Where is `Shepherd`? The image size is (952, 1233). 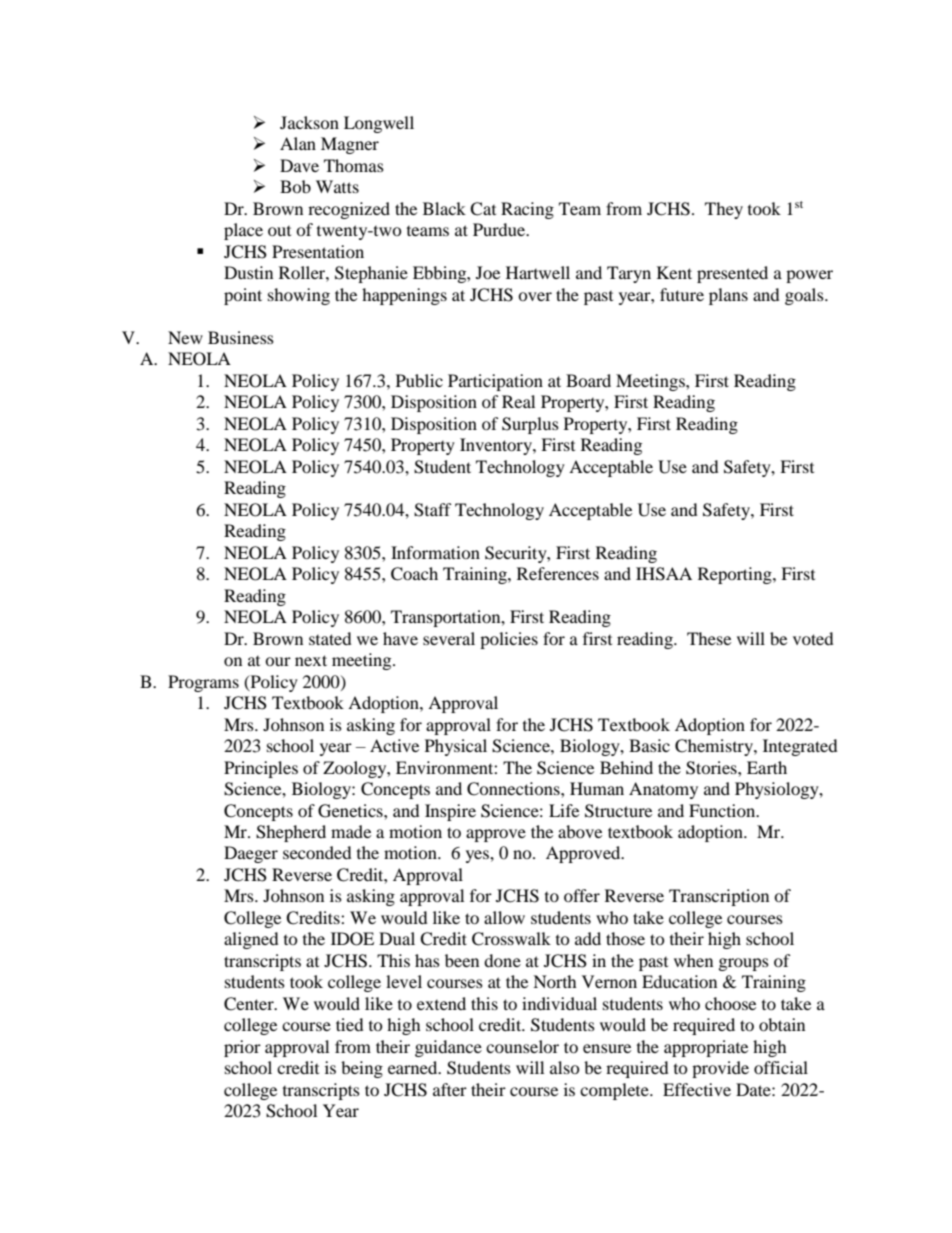
Shepherd is located at coordinates (291, 833).
